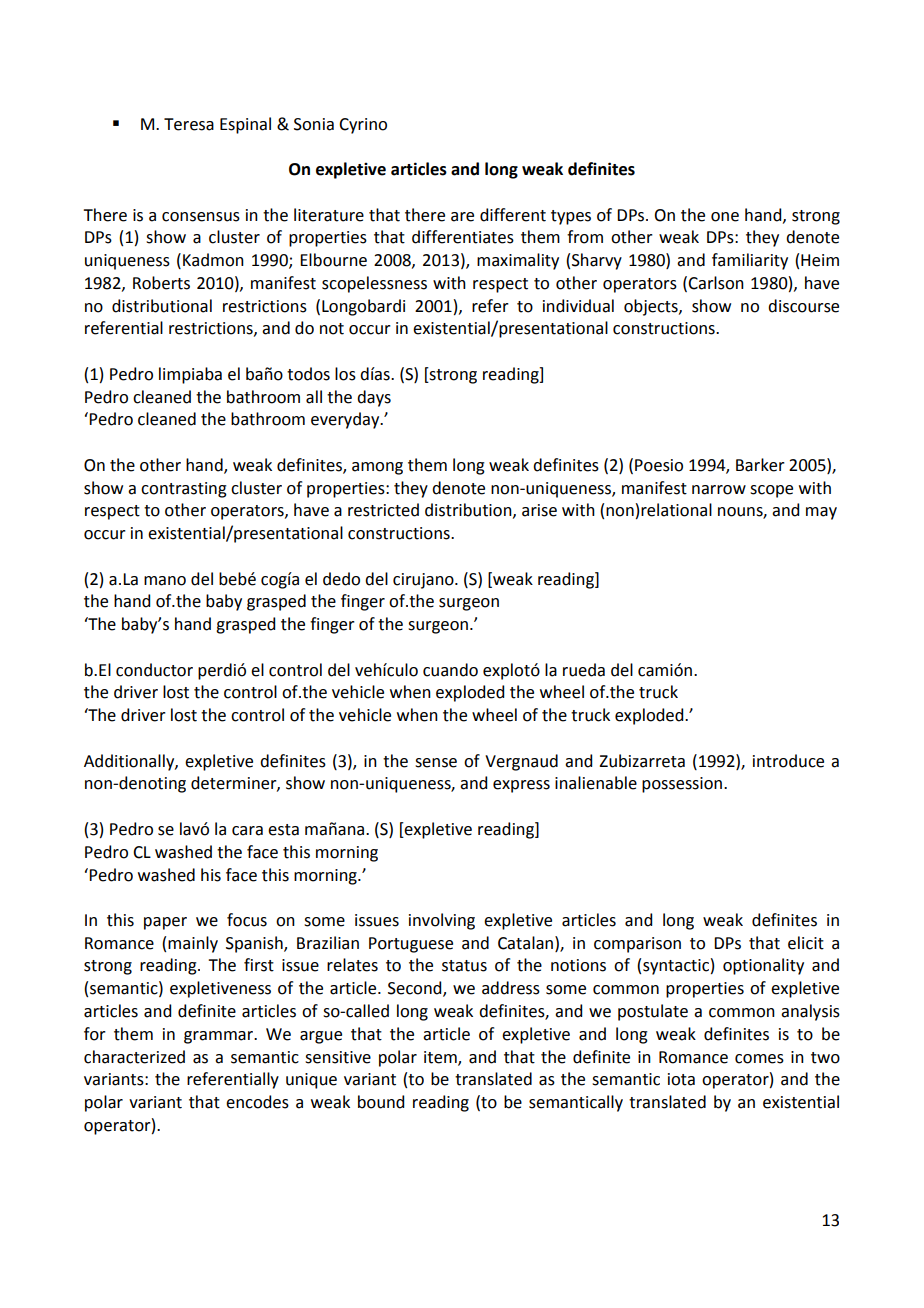 The height and width of the screenshot is (1308, 924). What do you see at coordinates (450, 670) in the screenshot?
I see `cuando` at bounding box center [450, 670].
